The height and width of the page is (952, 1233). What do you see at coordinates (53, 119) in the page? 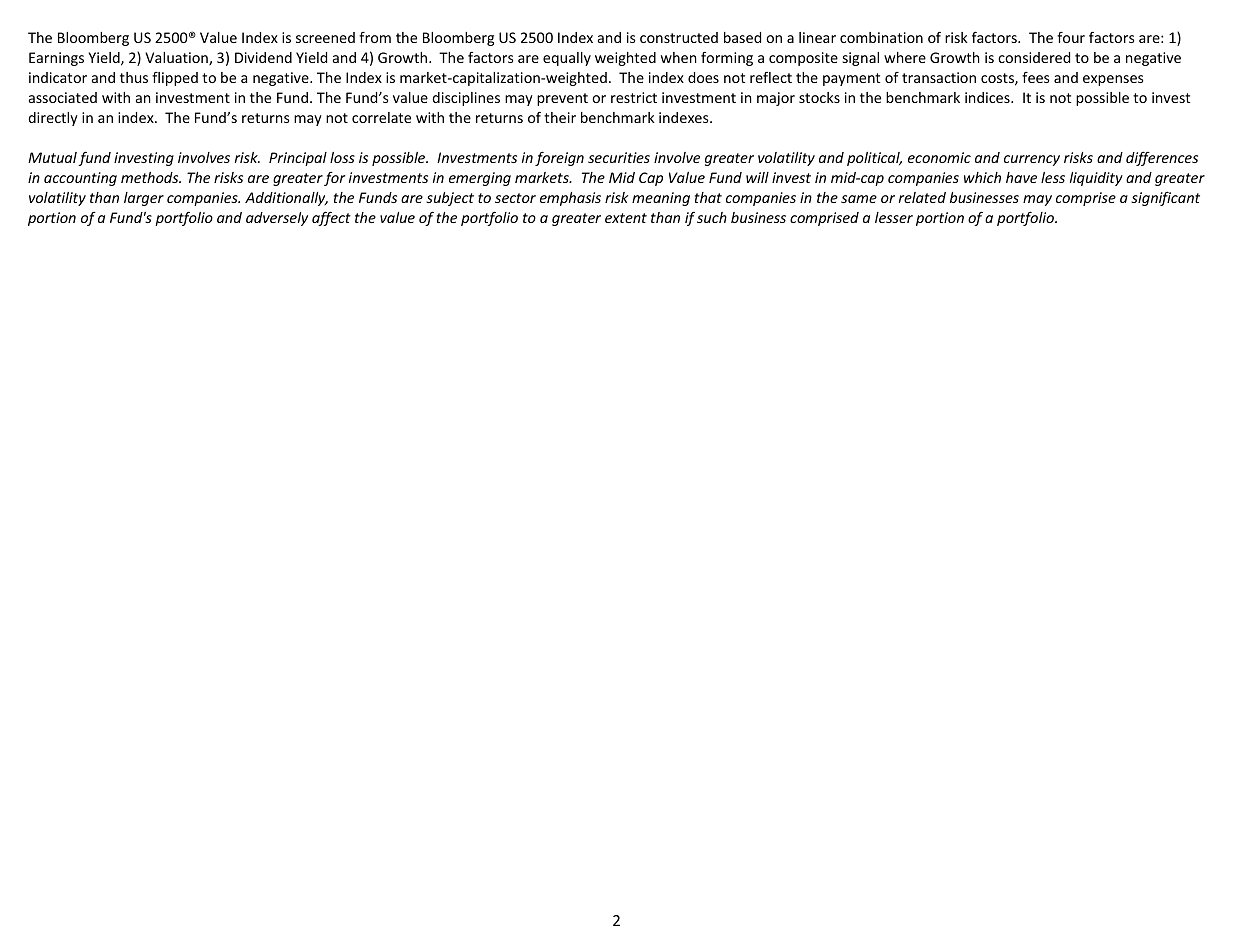
I see `directly` at bounding box center [53, 119].
